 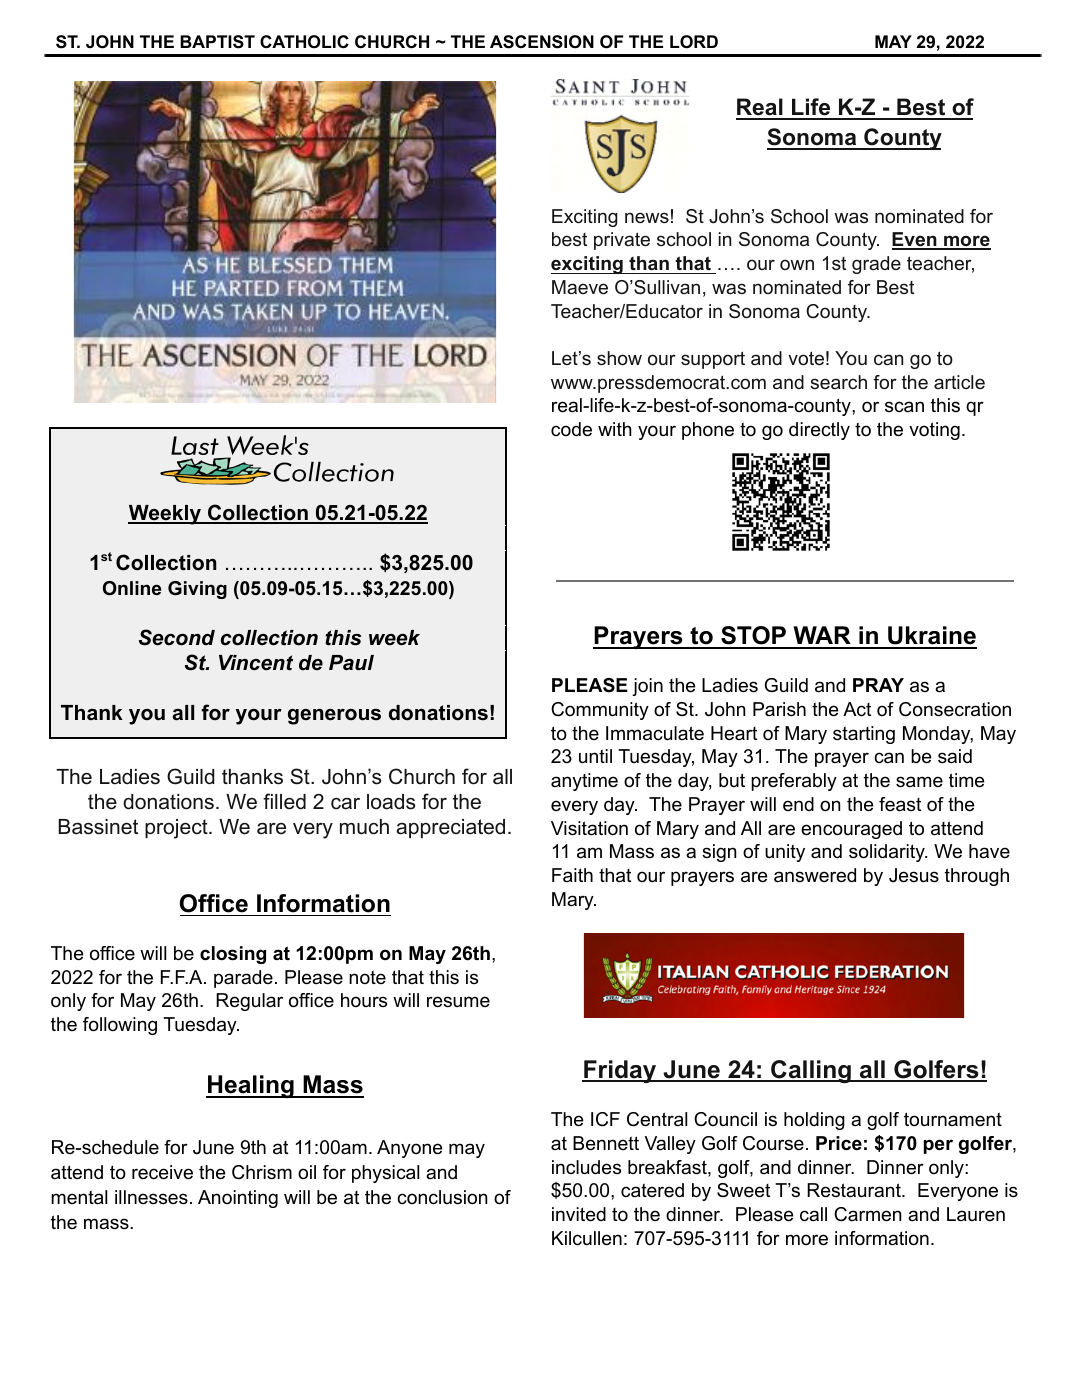 I want to click on Giving, so click(x=197, y=590).
